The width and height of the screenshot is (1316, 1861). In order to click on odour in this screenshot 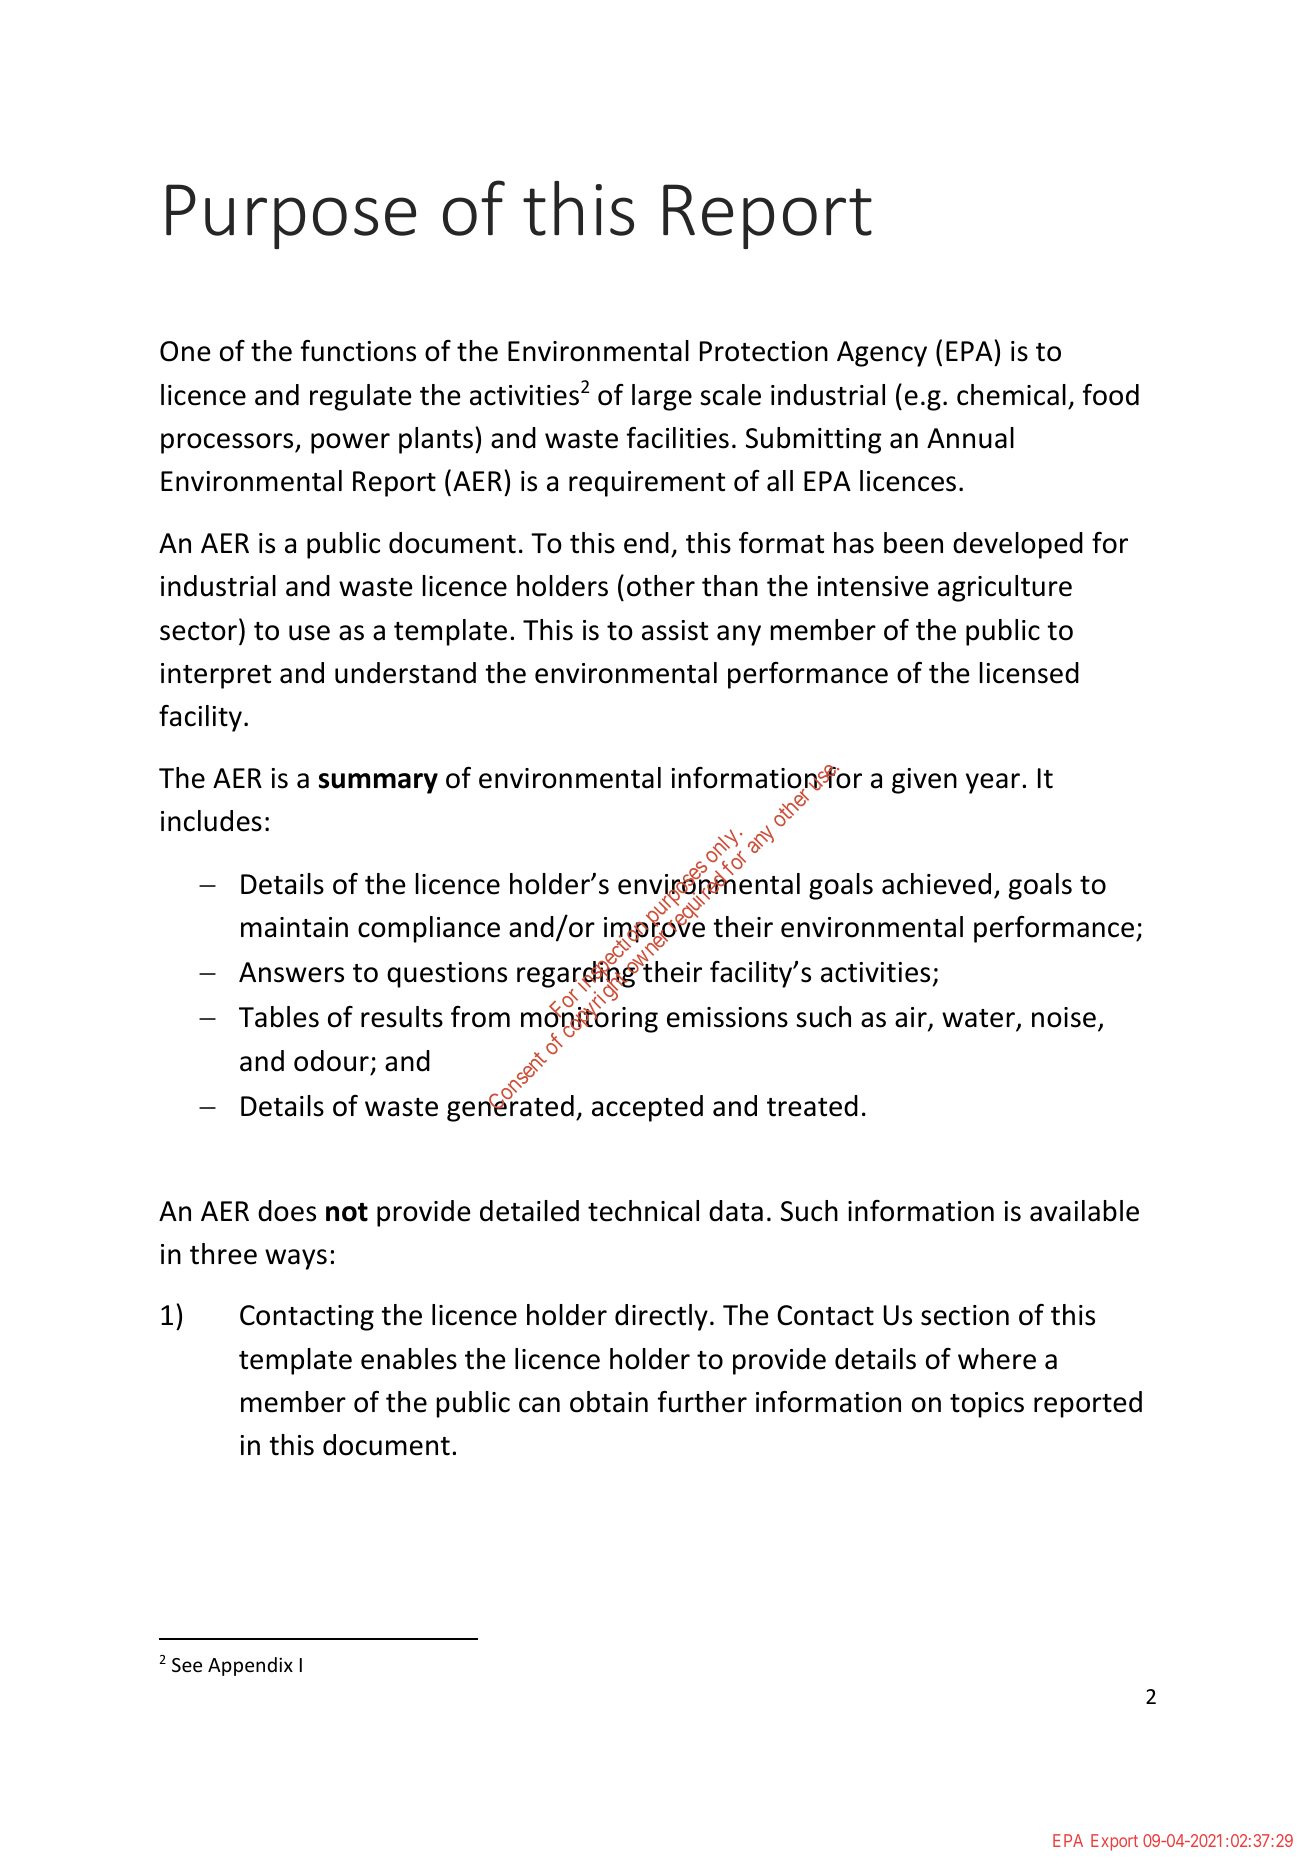, I will do `click(331, 1061)`.
